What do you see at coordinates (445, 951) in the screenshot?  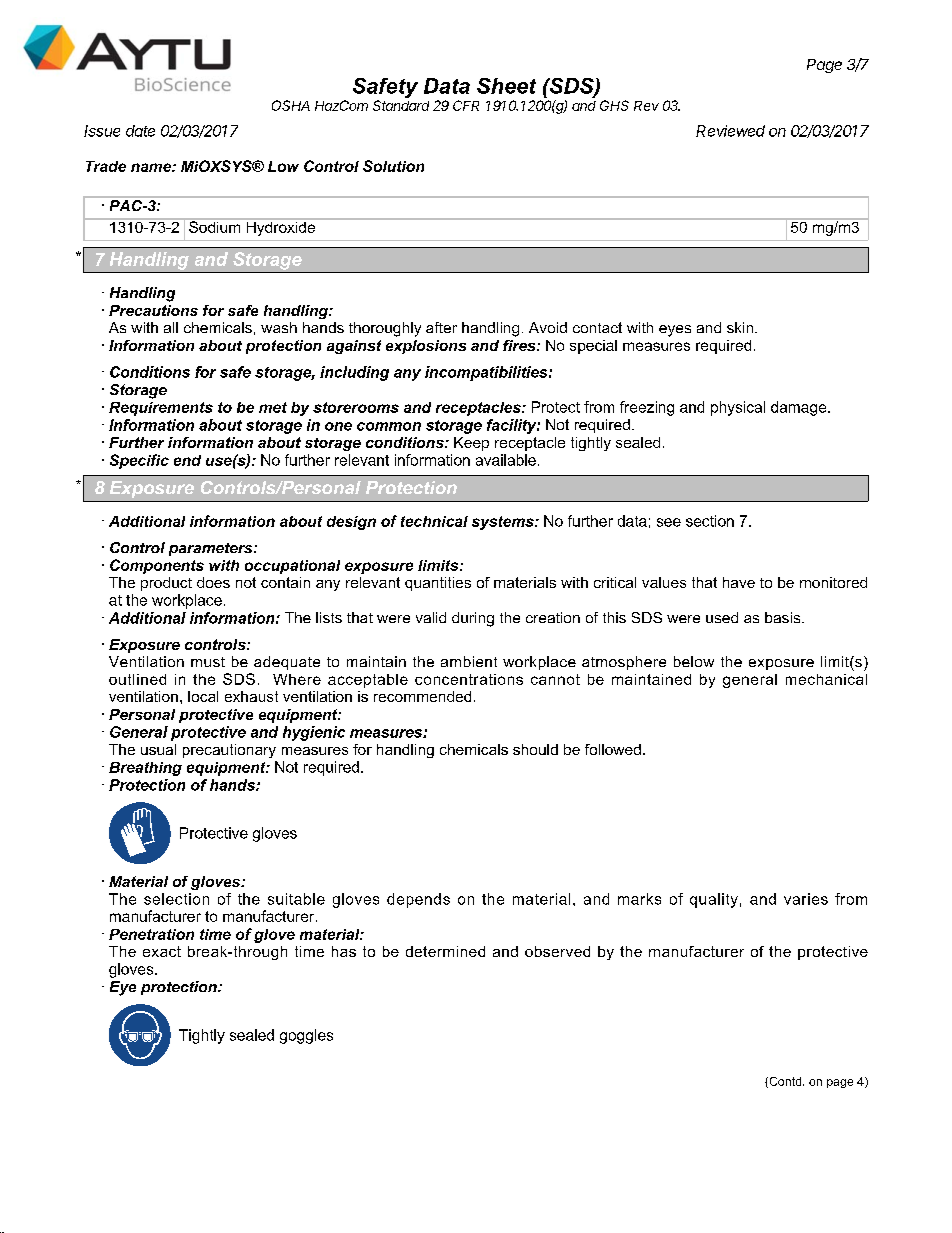 I see `determined` at bounding box center [445, 951].
